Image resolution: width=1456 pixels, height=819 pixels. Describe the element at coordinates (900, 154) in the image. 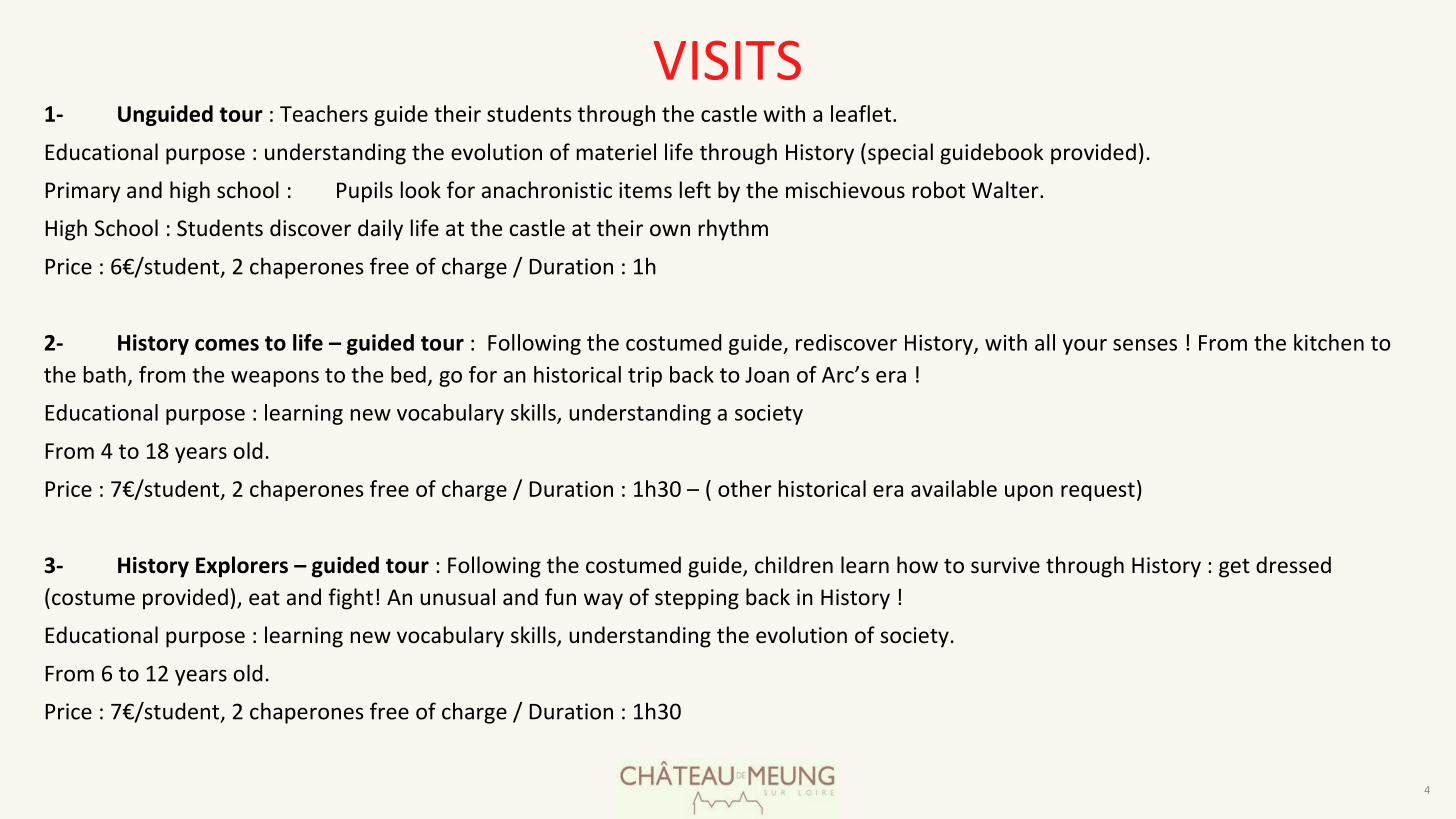

I see `special` at that location.
